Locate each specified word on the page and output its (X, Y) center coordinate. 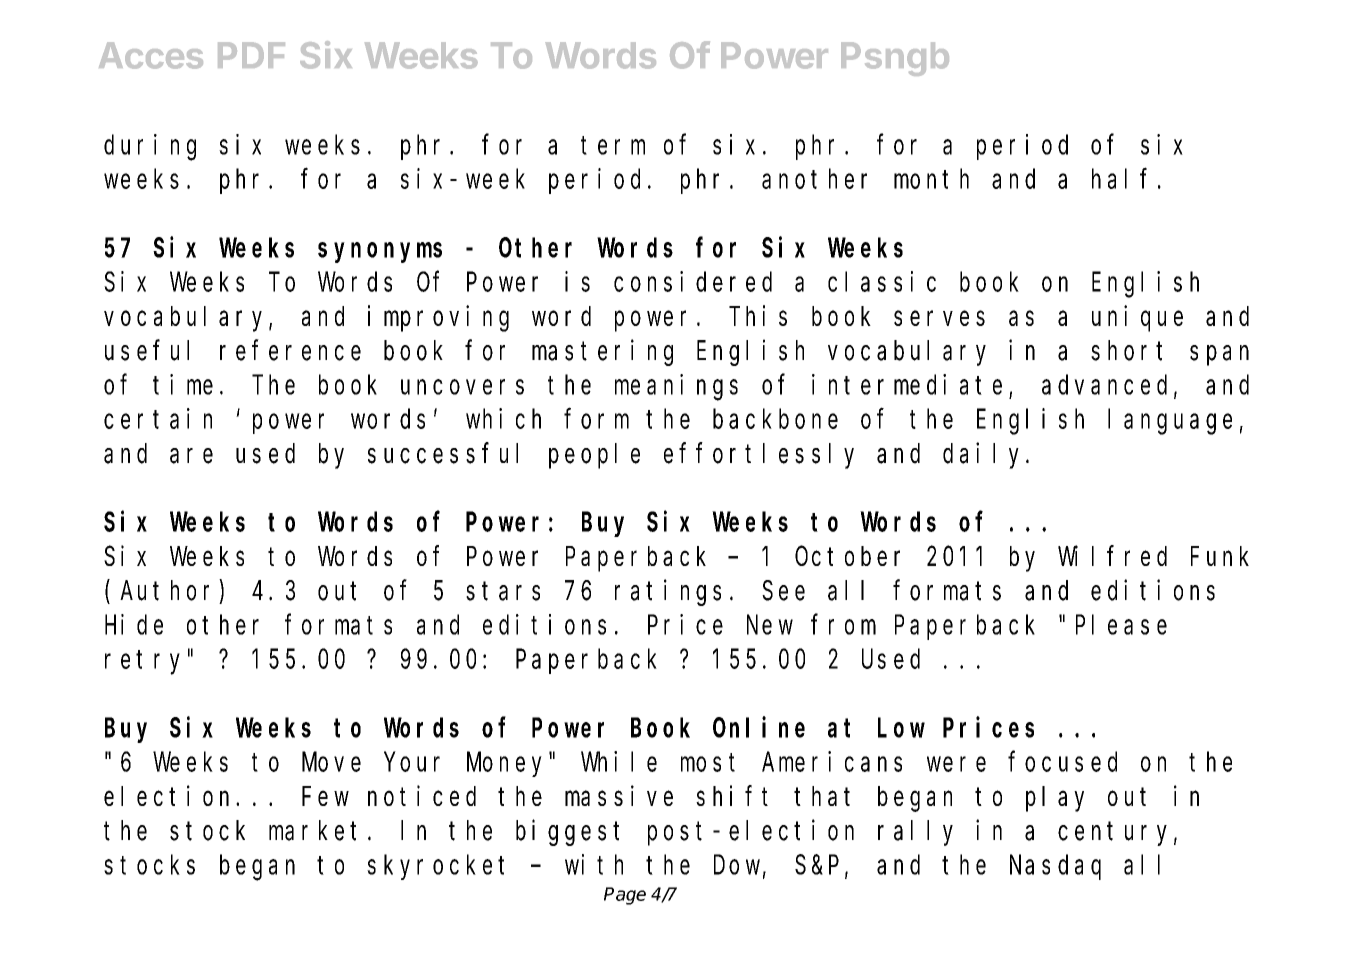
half (1119, 179)
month (931, 179)
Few (325, 797)
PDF (251, 55)
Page (625, 896)
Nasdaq (1055, 867)
